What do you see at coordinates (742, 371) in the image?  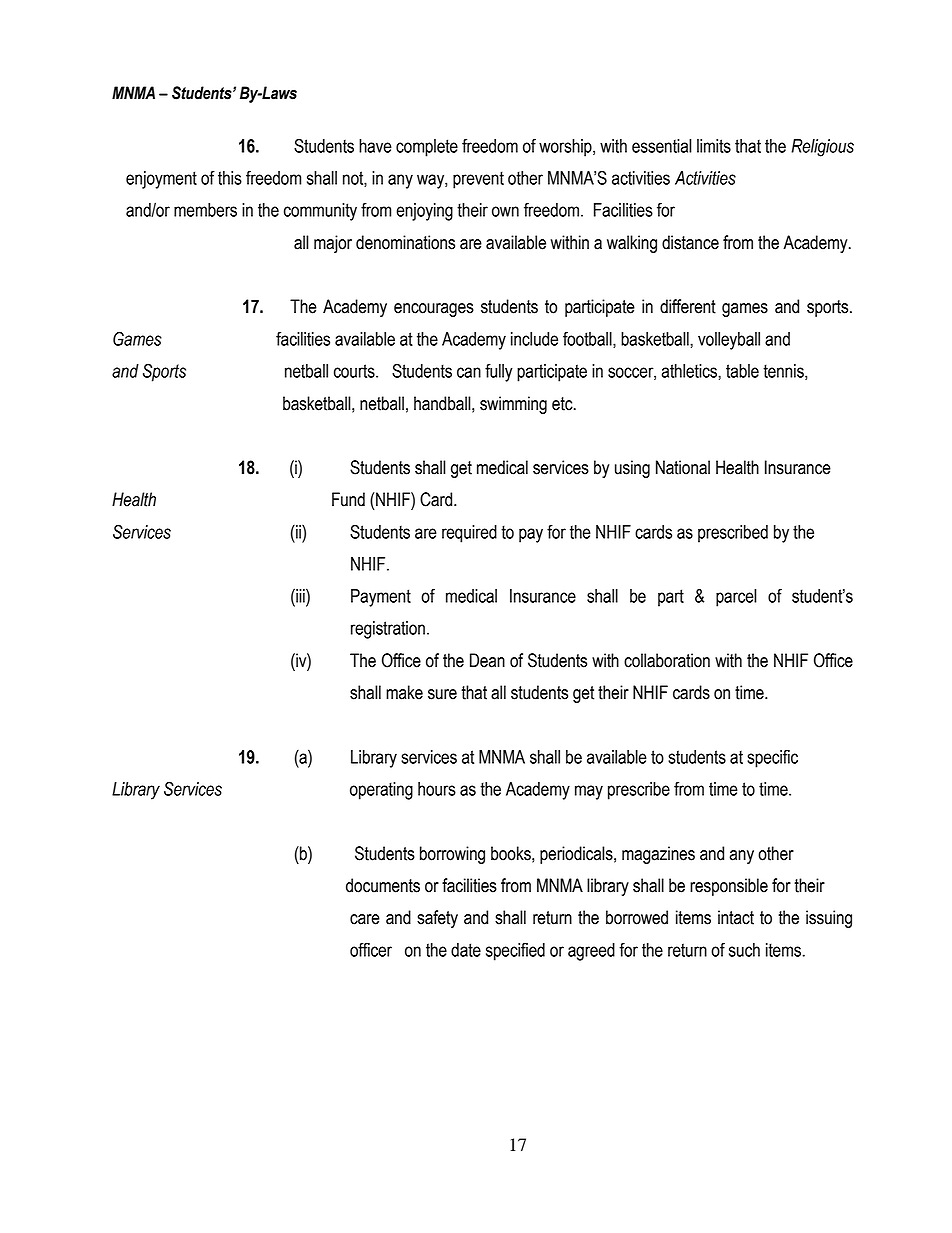 I see `table` at bounding box center [742, 371].
